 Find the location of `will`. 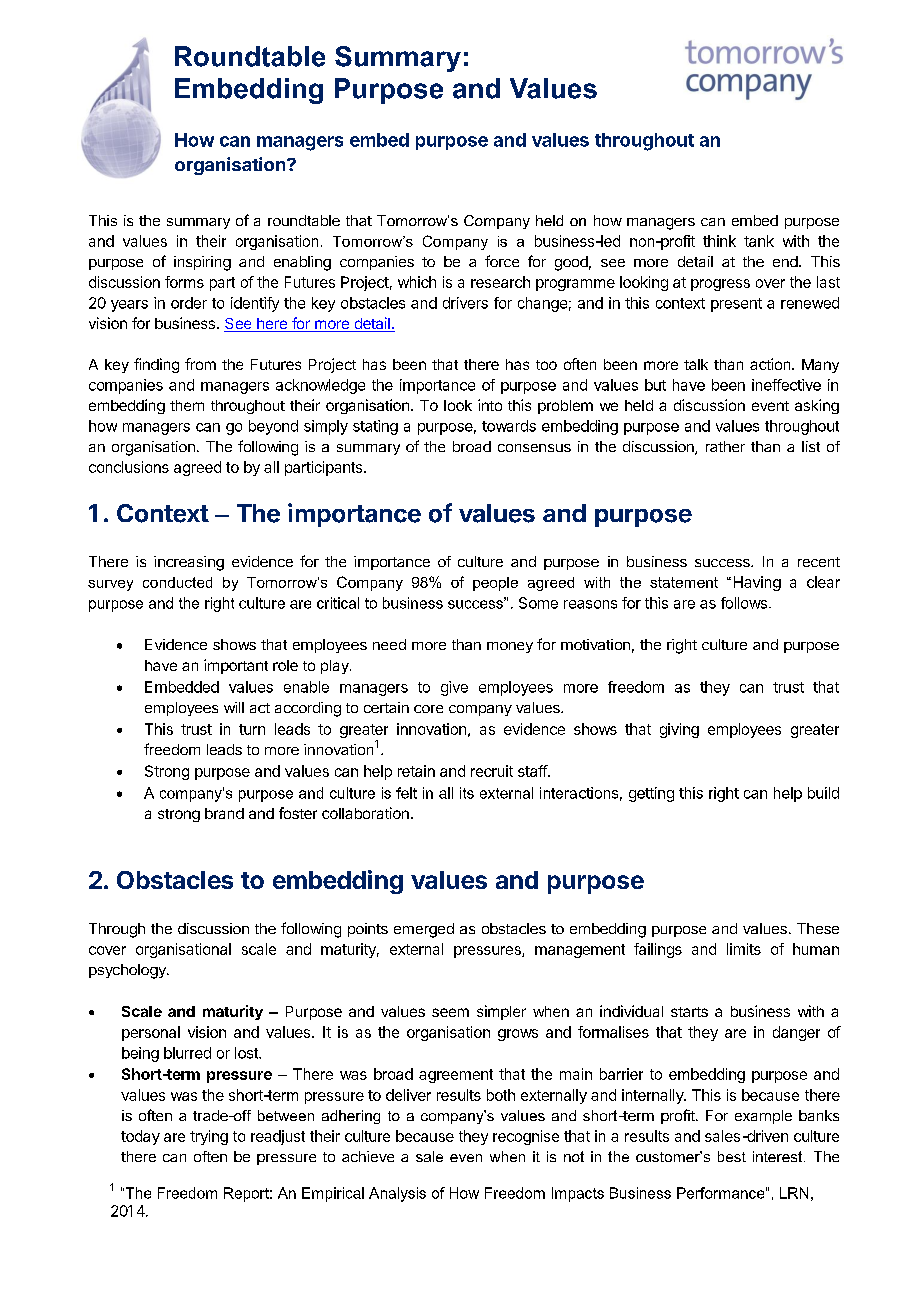

will is located at coordinates (234, 707).
